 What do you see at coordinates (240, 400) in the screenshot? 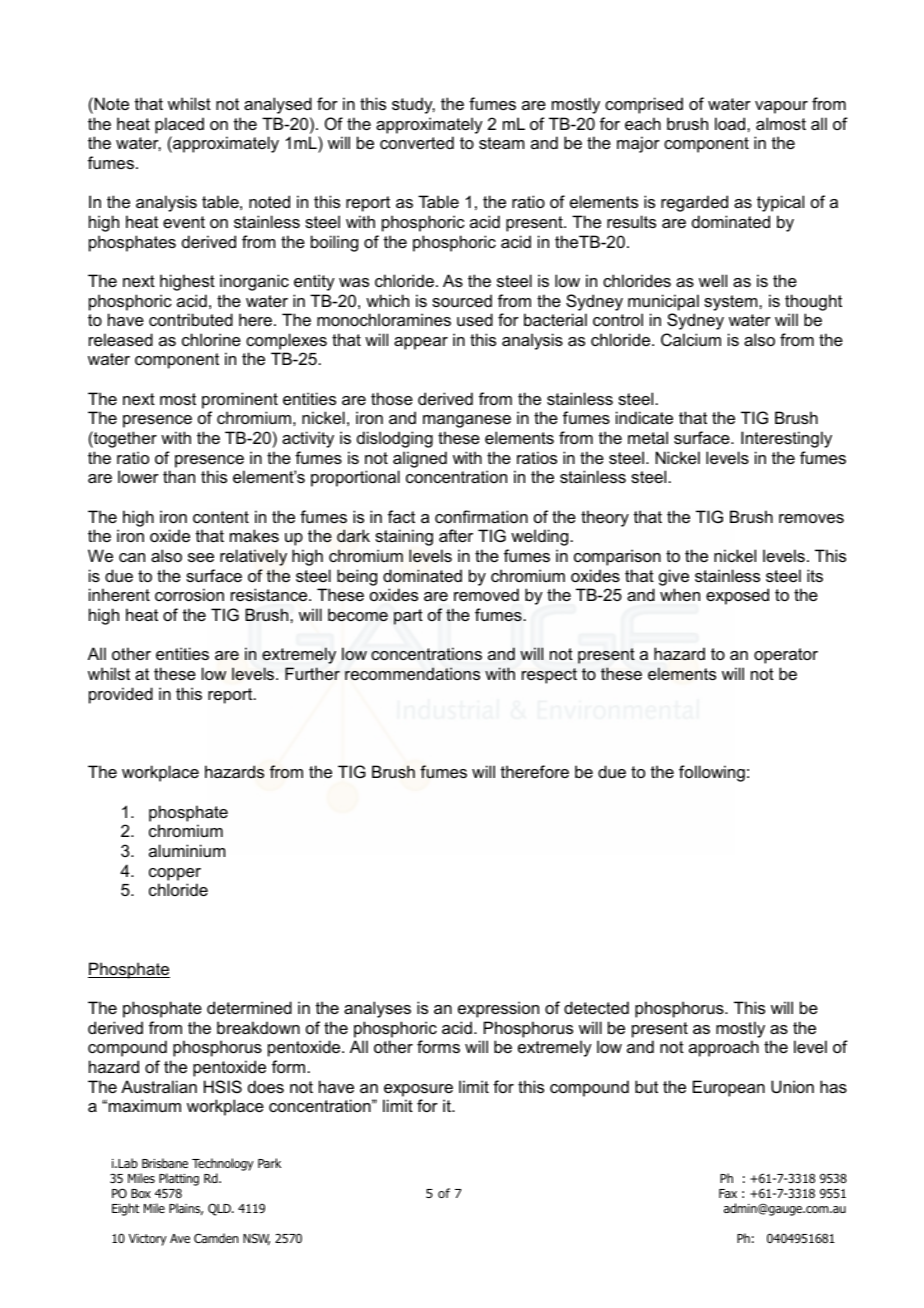
I see `prominent` at bounding box center [240, 400].
